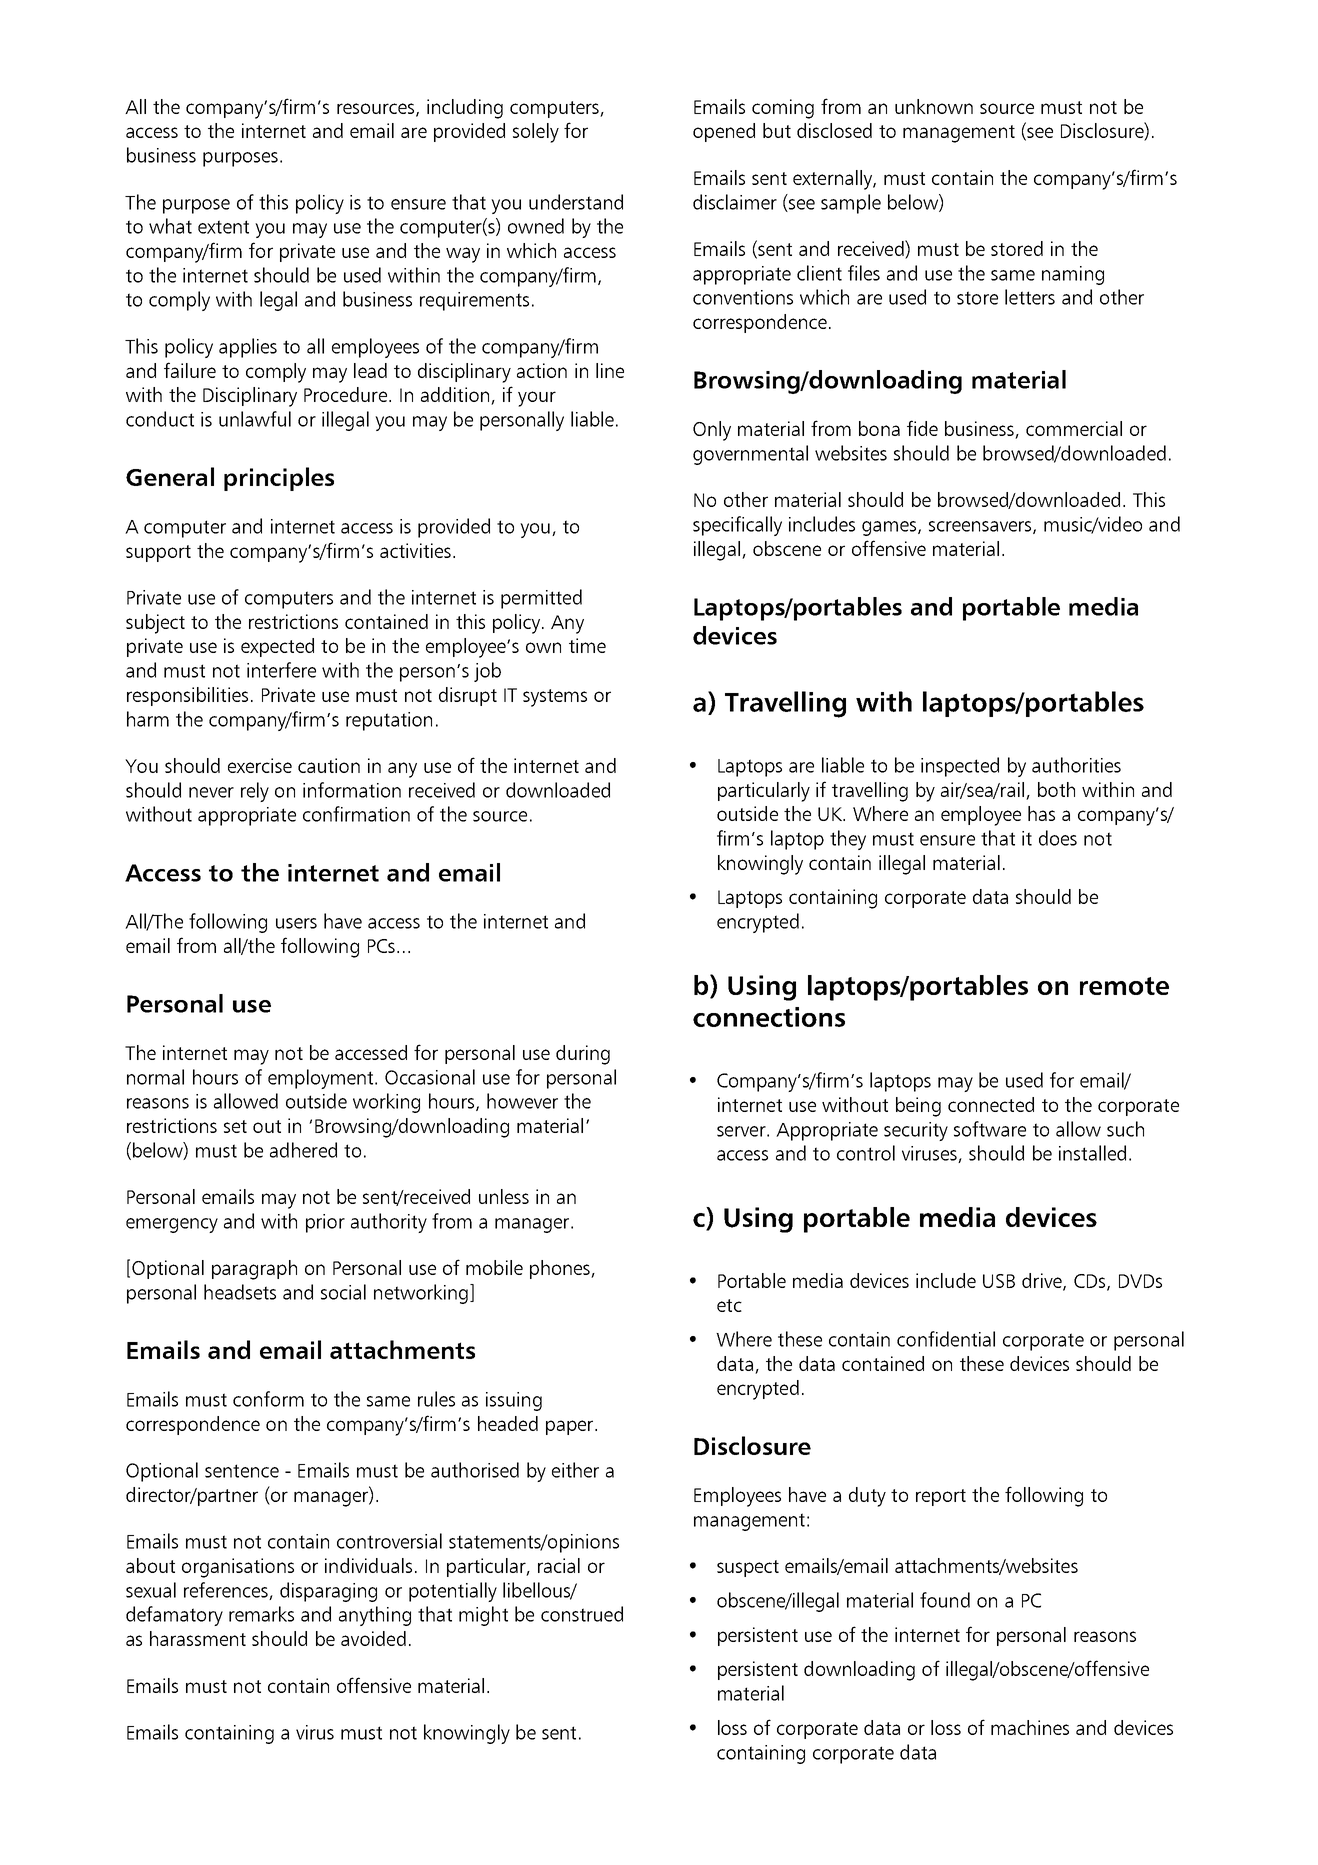 This screenshot has width=1318, height=1865. I want to click on unknown, so click(934, 106).
